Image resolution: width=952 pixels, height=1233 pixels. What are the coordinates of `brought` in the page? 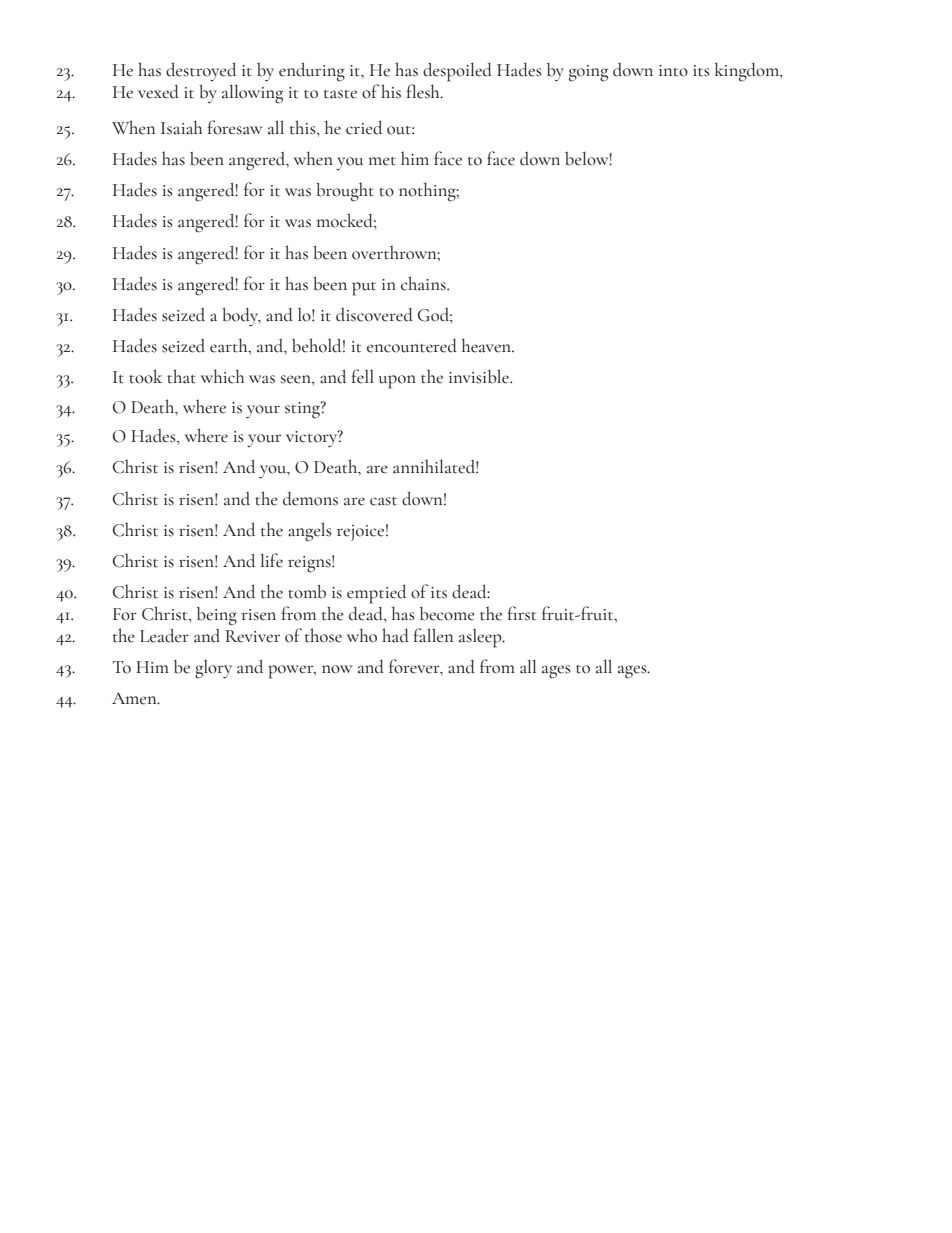 It's located at (345, 192).
